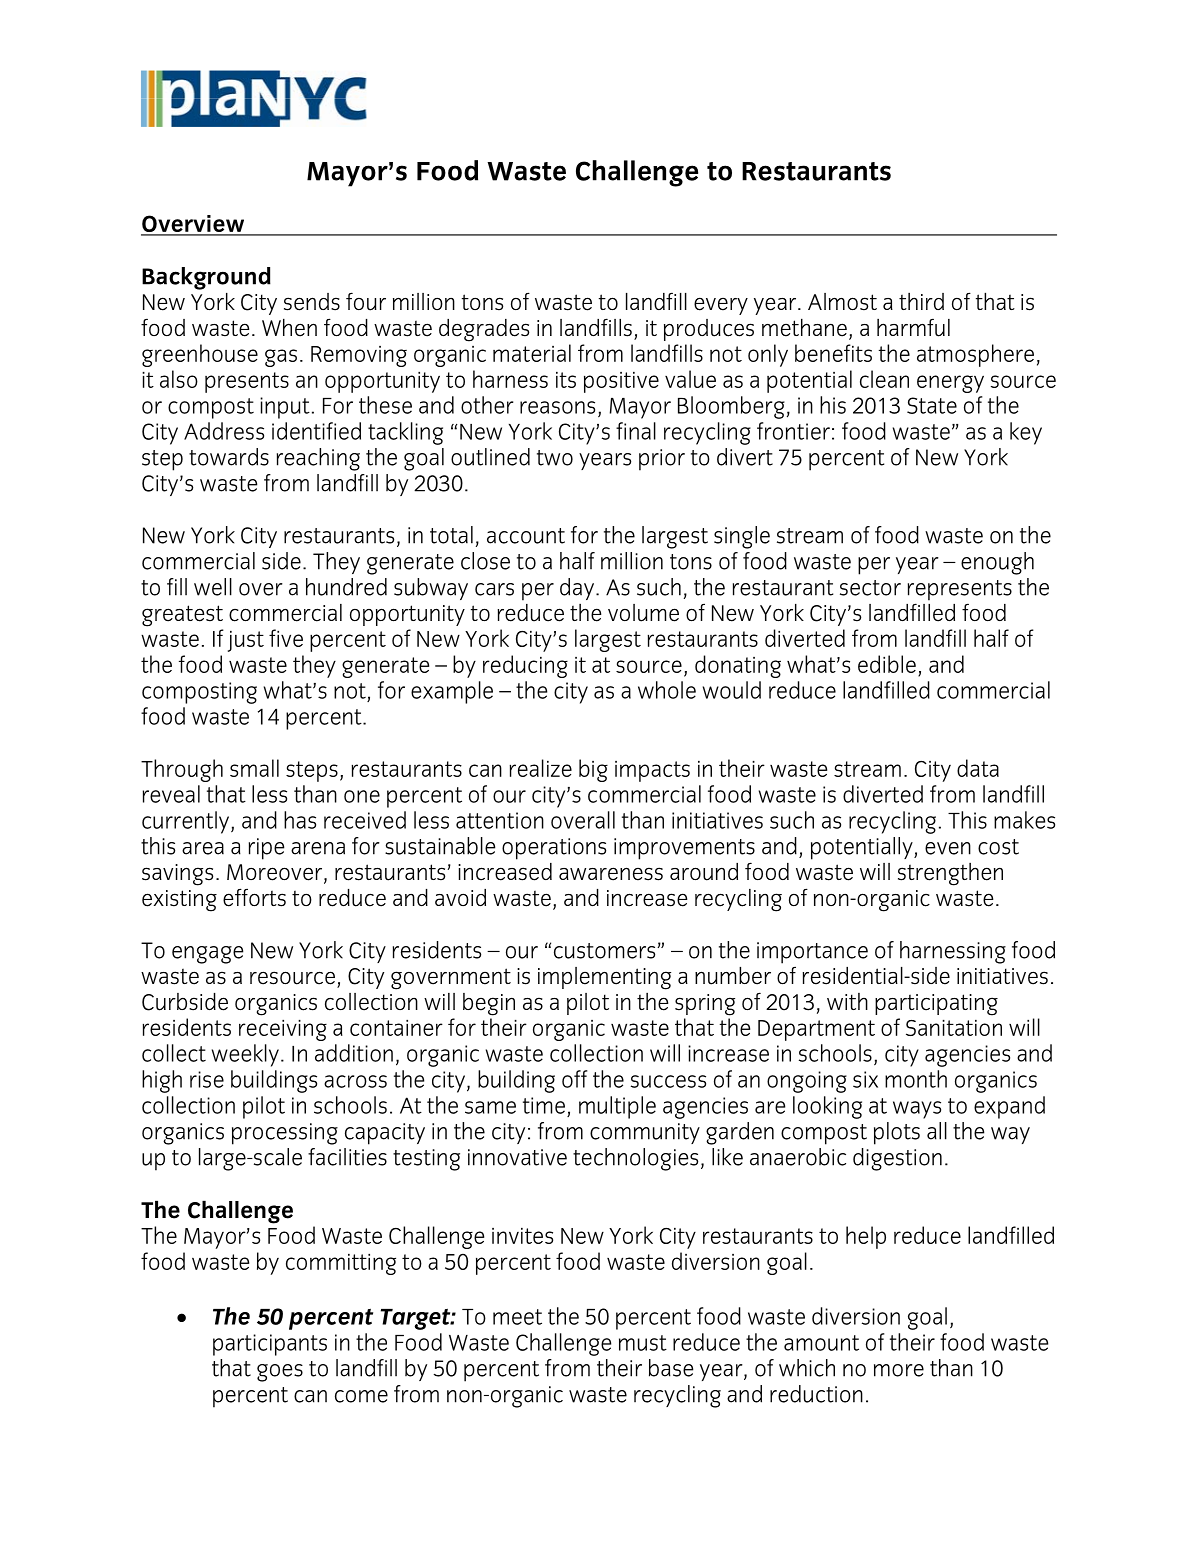  Describe the element at coordinates (643, 1343) in the document. I see `must` at that location.
